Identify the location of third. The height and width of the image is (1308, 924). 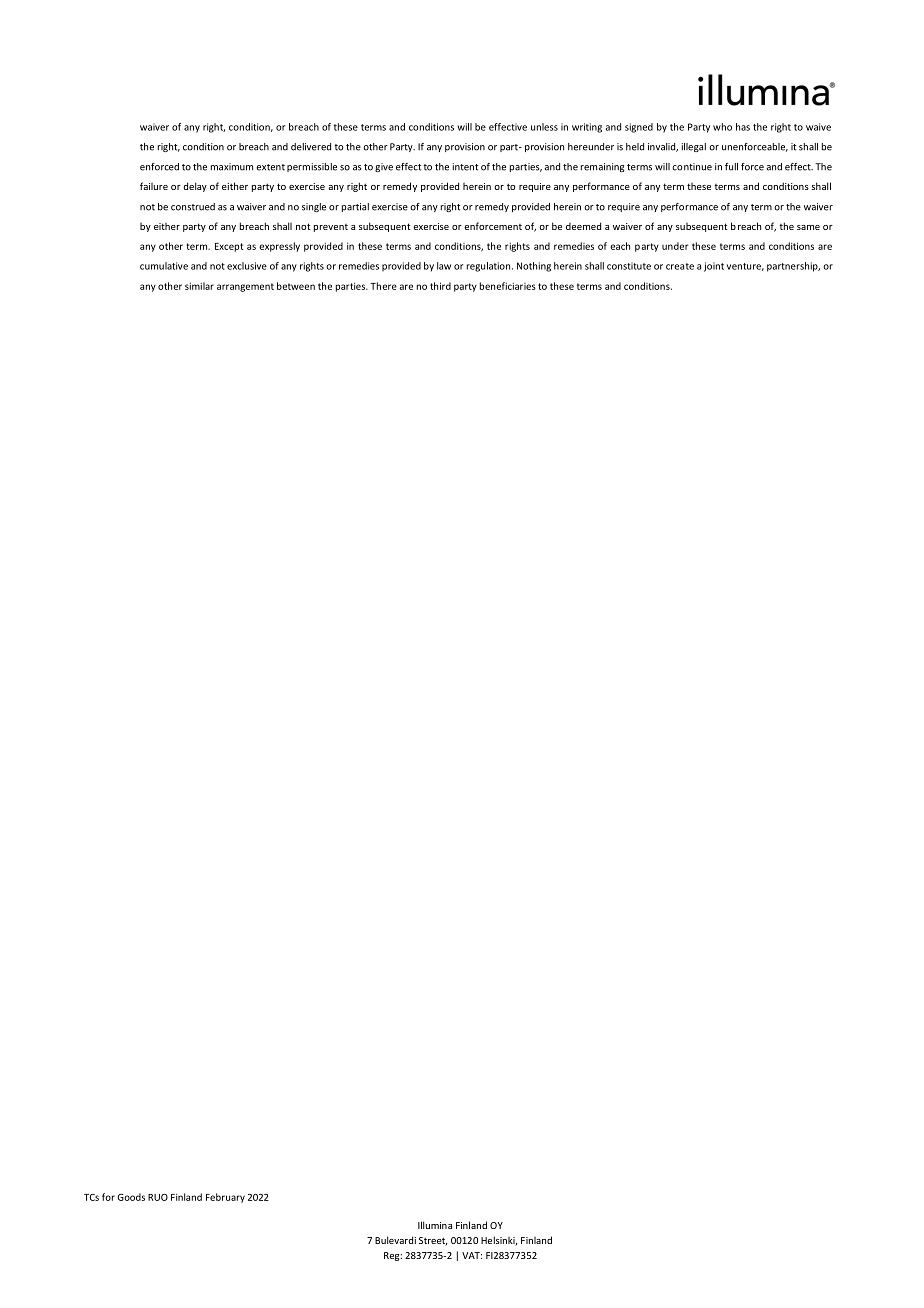
(440, 286).
